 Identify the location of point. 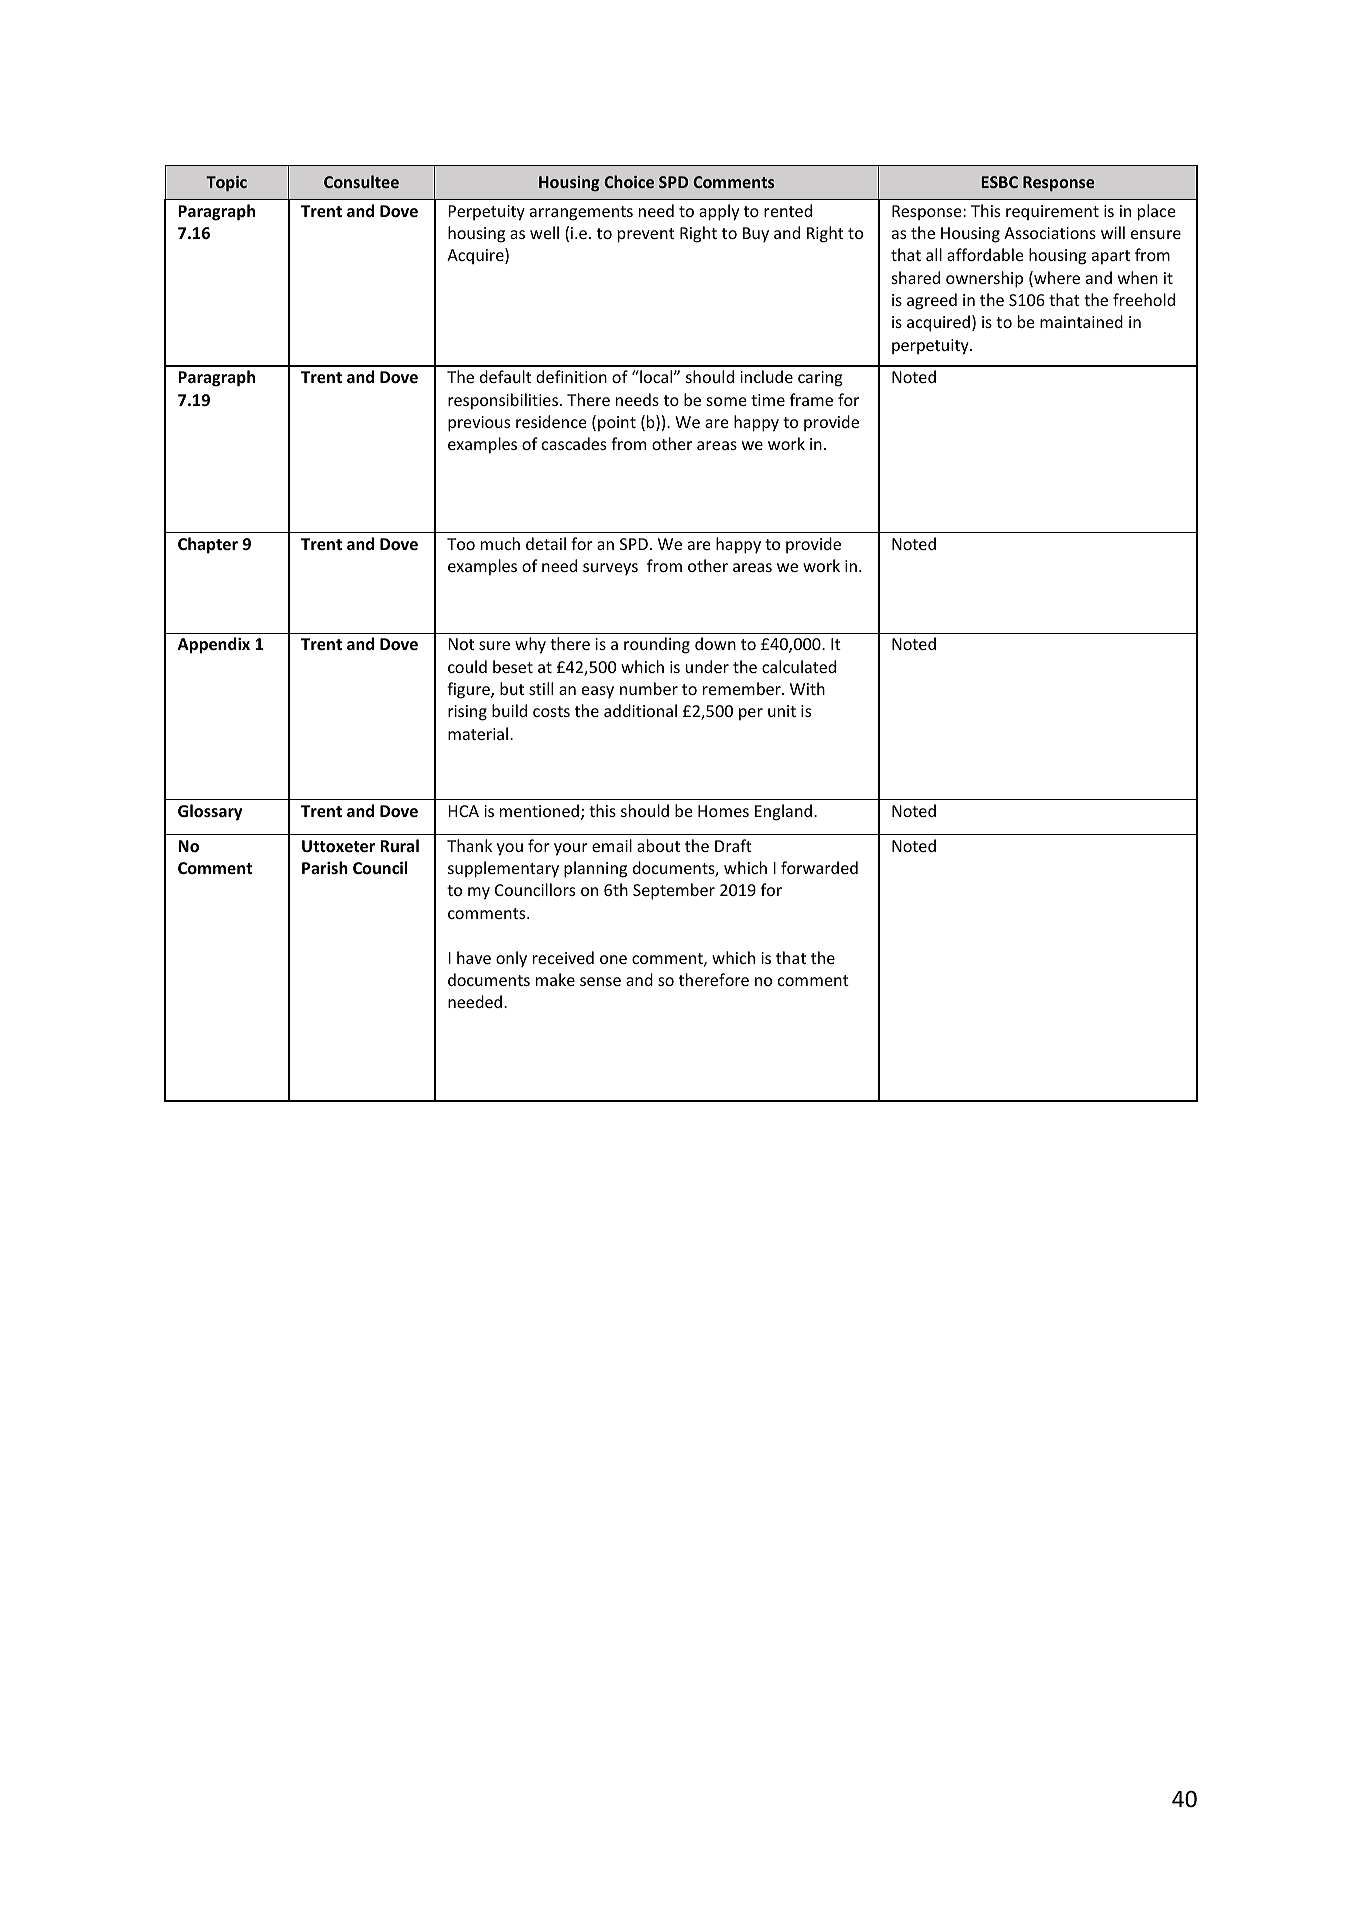
(617, 424).
